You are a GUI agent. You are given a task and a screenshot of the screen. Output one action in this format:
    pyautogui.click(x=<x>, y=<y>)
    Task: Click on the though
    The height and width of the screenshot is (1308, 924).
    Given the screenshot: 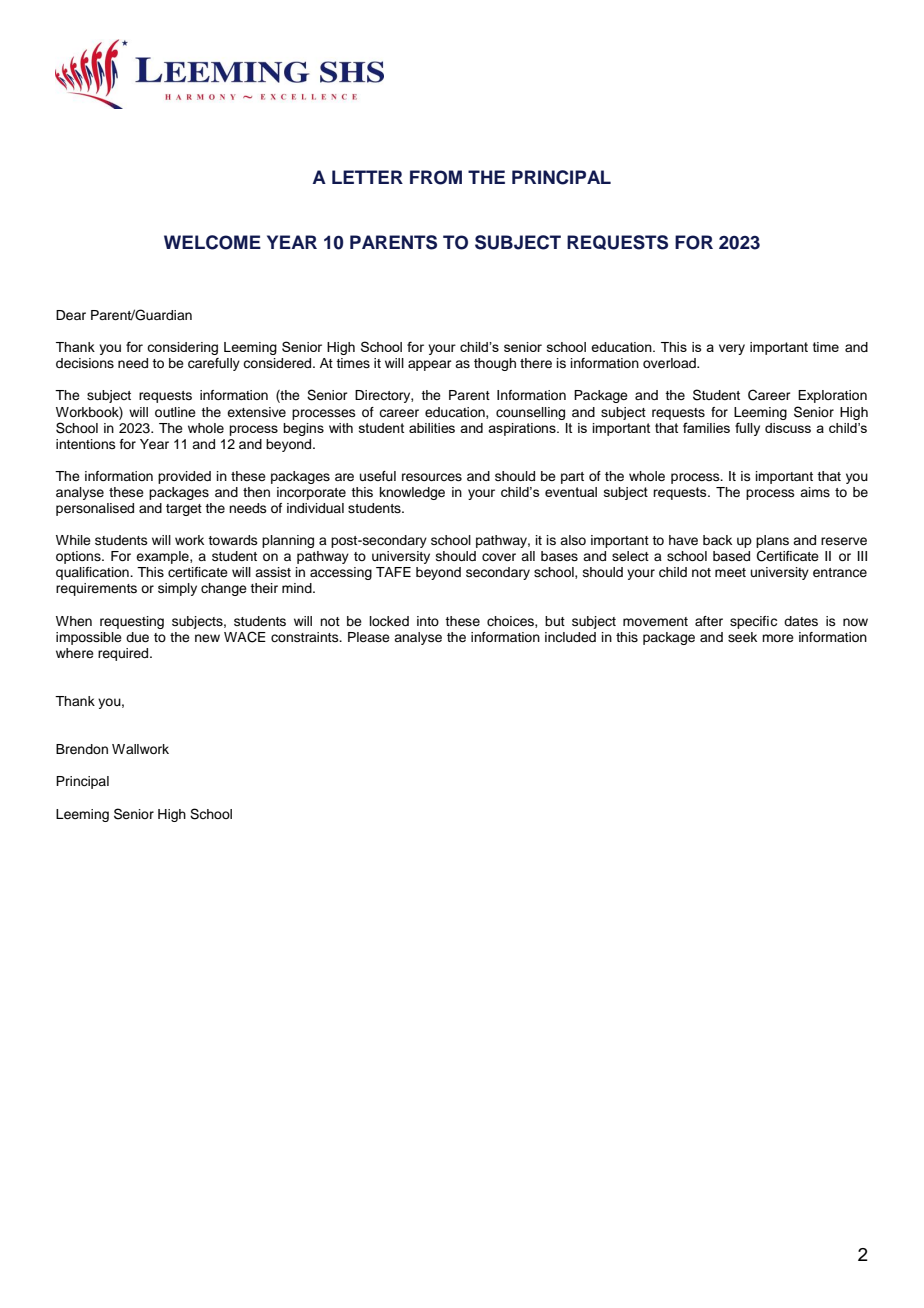 What is the action you would take?
    pyautogui.click(x=495, y=364)
